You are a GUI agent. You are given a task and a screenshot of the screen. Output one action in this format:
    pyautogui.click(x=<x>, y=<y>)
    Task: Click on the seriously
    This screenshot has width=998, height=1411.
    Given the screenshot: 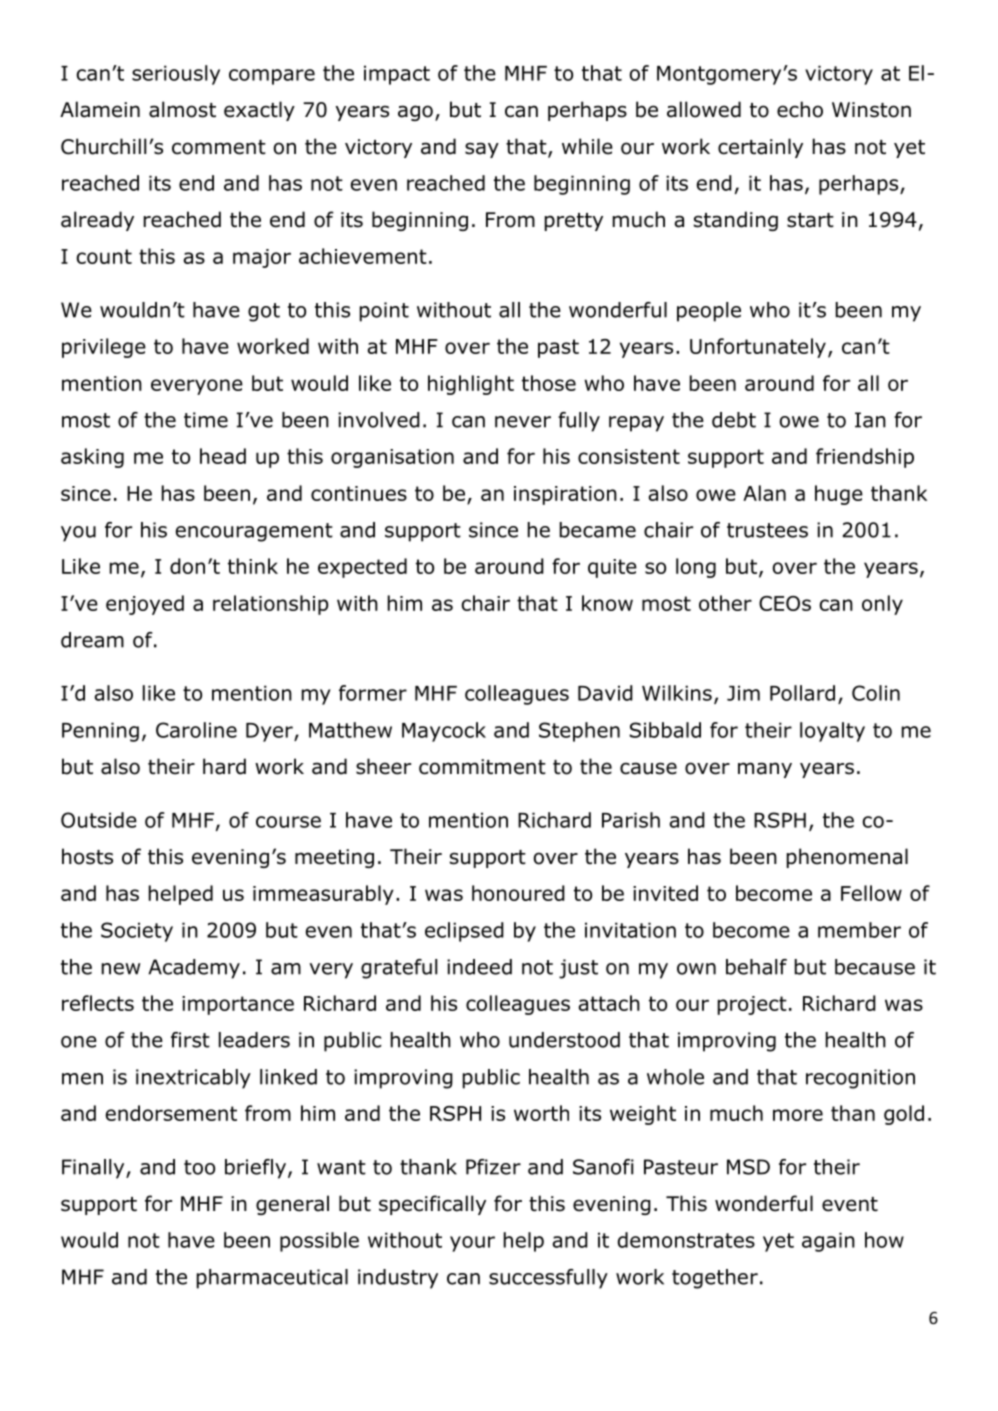 What is the action you would take?
    pyautogui.click(x=176, y=75)
